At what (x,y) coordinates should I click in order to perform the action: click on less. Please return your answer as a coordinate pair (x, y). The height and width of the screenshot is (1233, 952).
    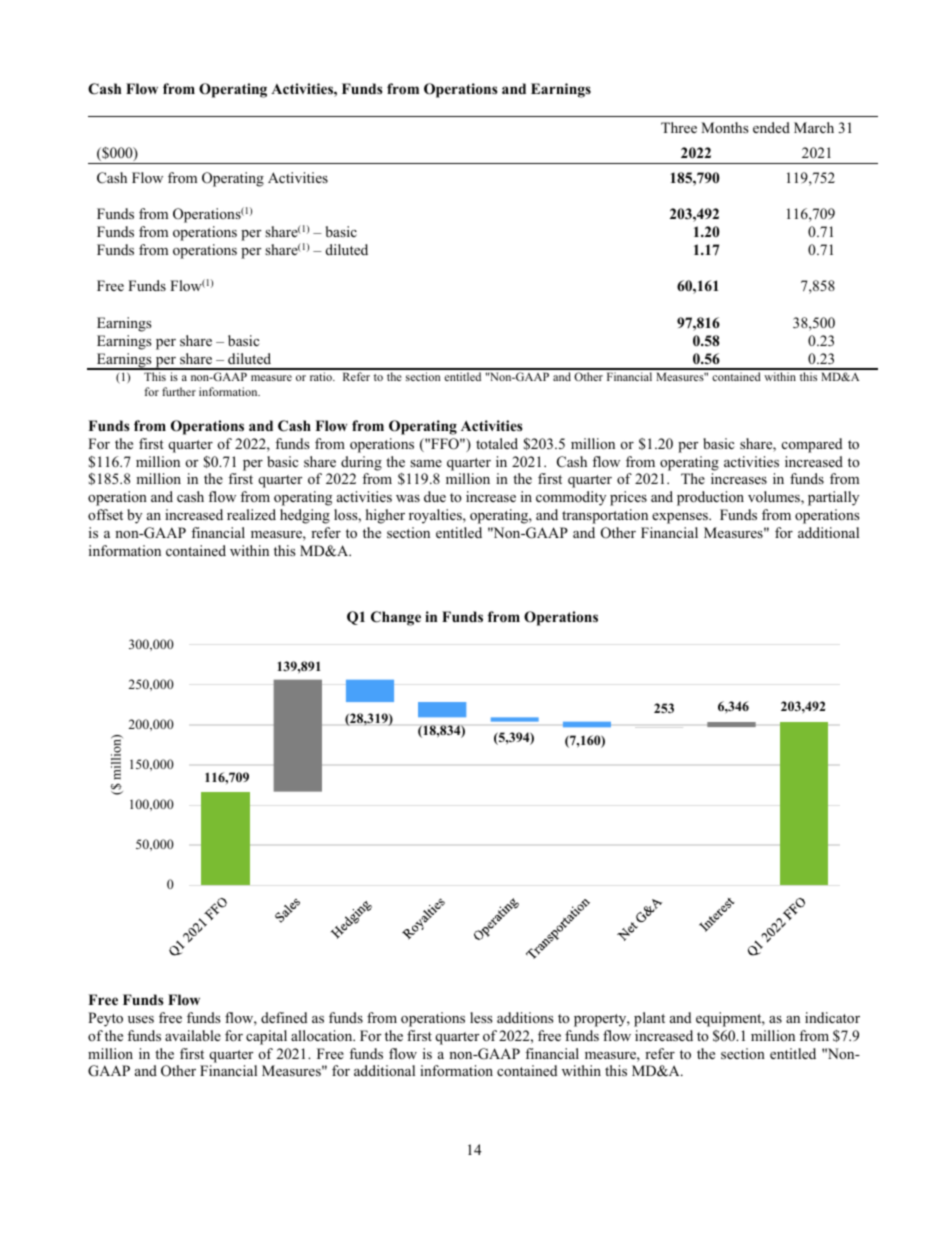
    Looking at the image, I should click on (481, 1017).
